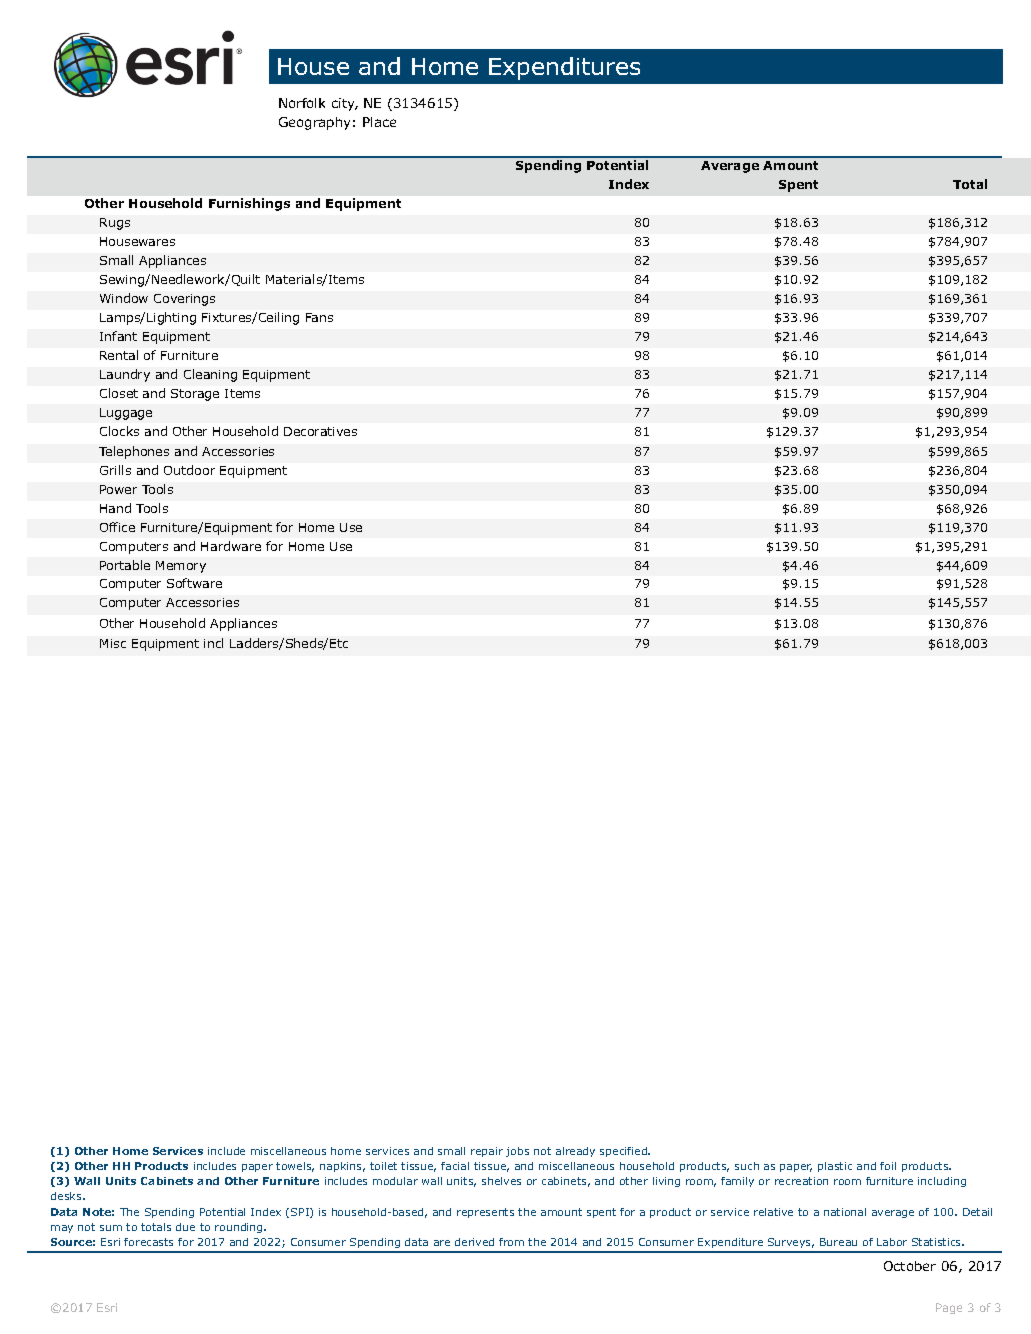 The height and width of the screenshot is (1334, 1031). Describe the element at coordinates (249, 204) in the screenshot. I see `Furnishings` at that location.
